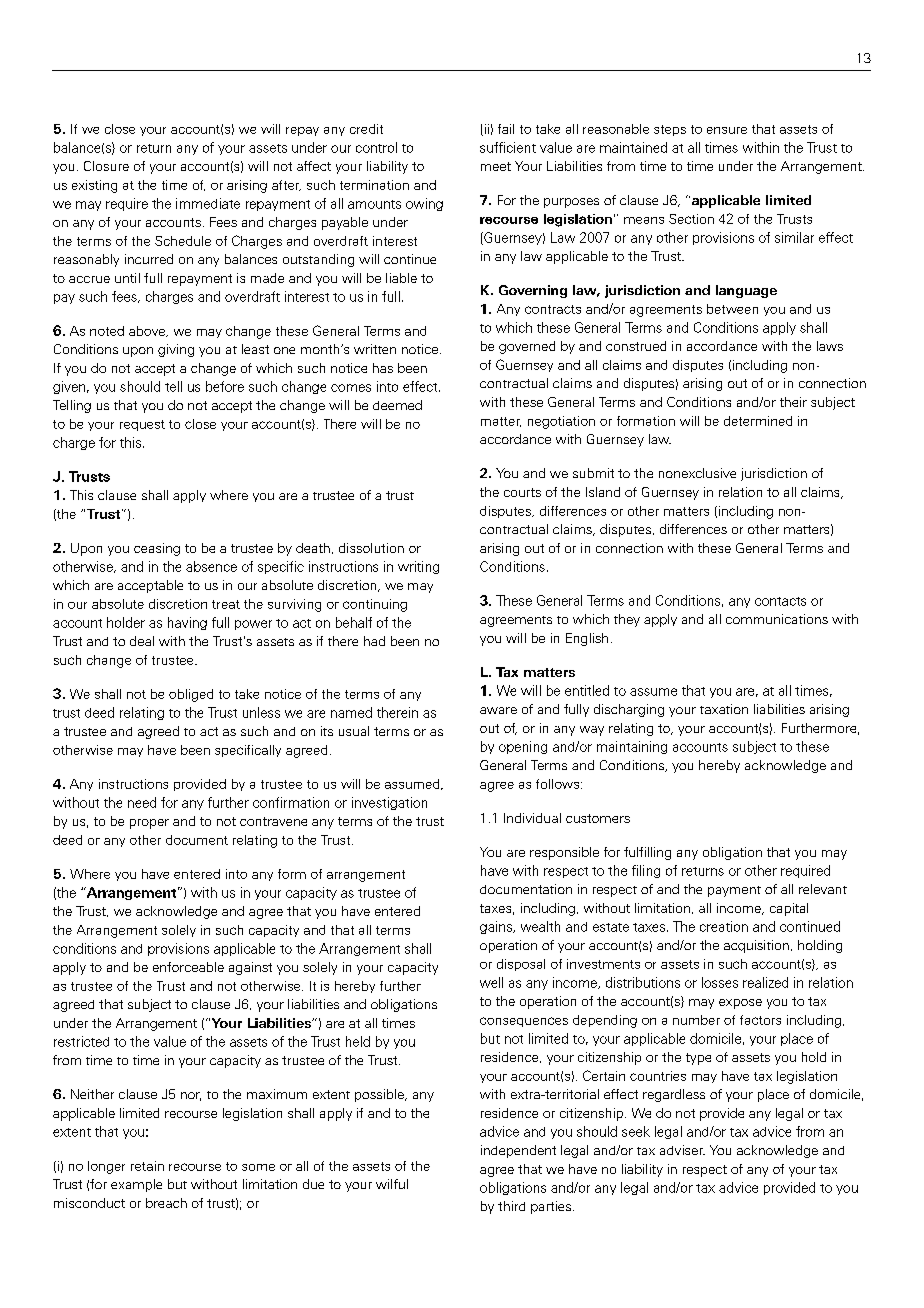 Image resolution: width=924 pixels, height=1308 pixels. What do you see at coordinates (106, 166) in the document?
I see `Closure` at bounding box center [106, 166].
